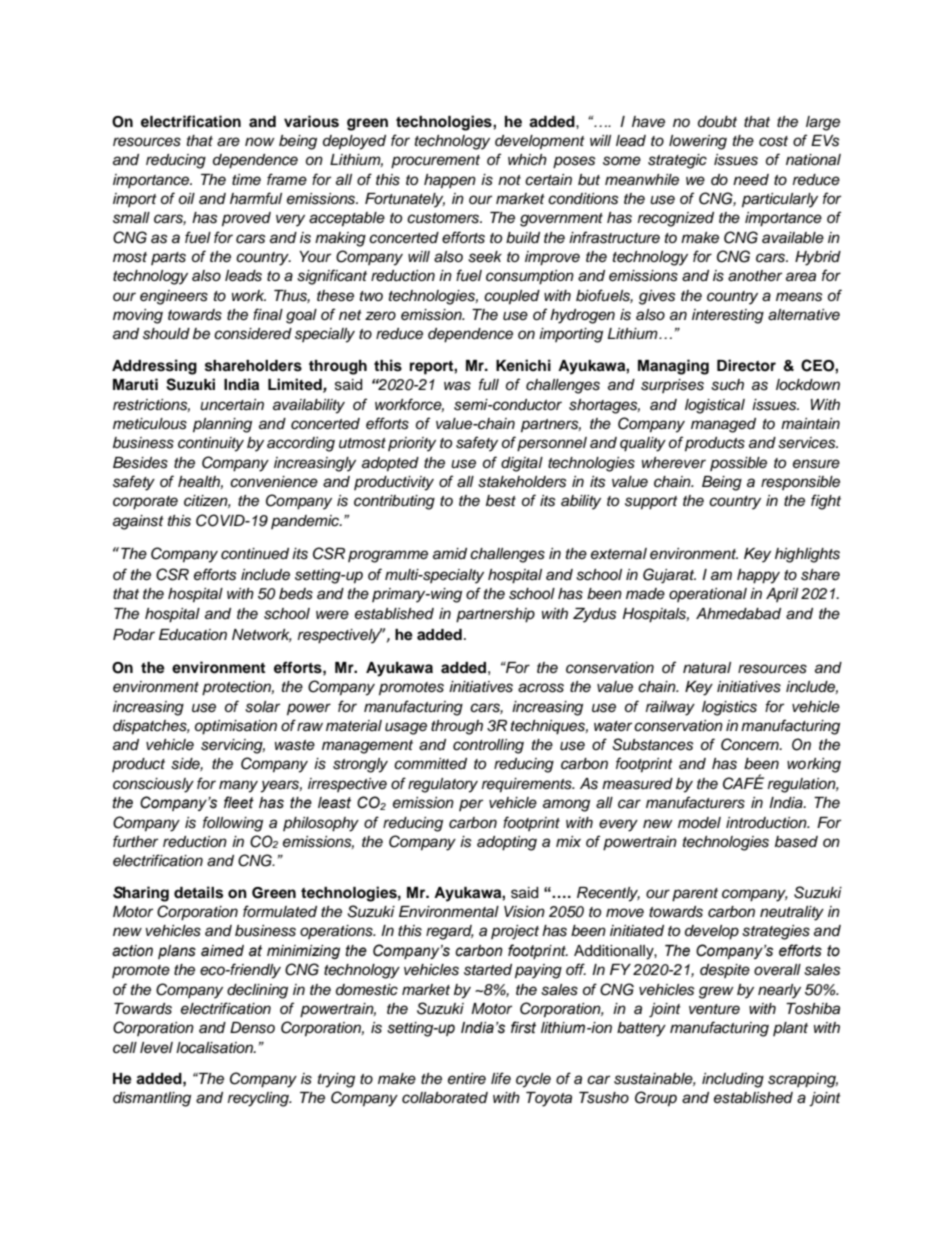 The image size is (952, 1233). What do you see at coordinates (193, 635) in the document?
I see `Education` at bounding box center [193, 635].
